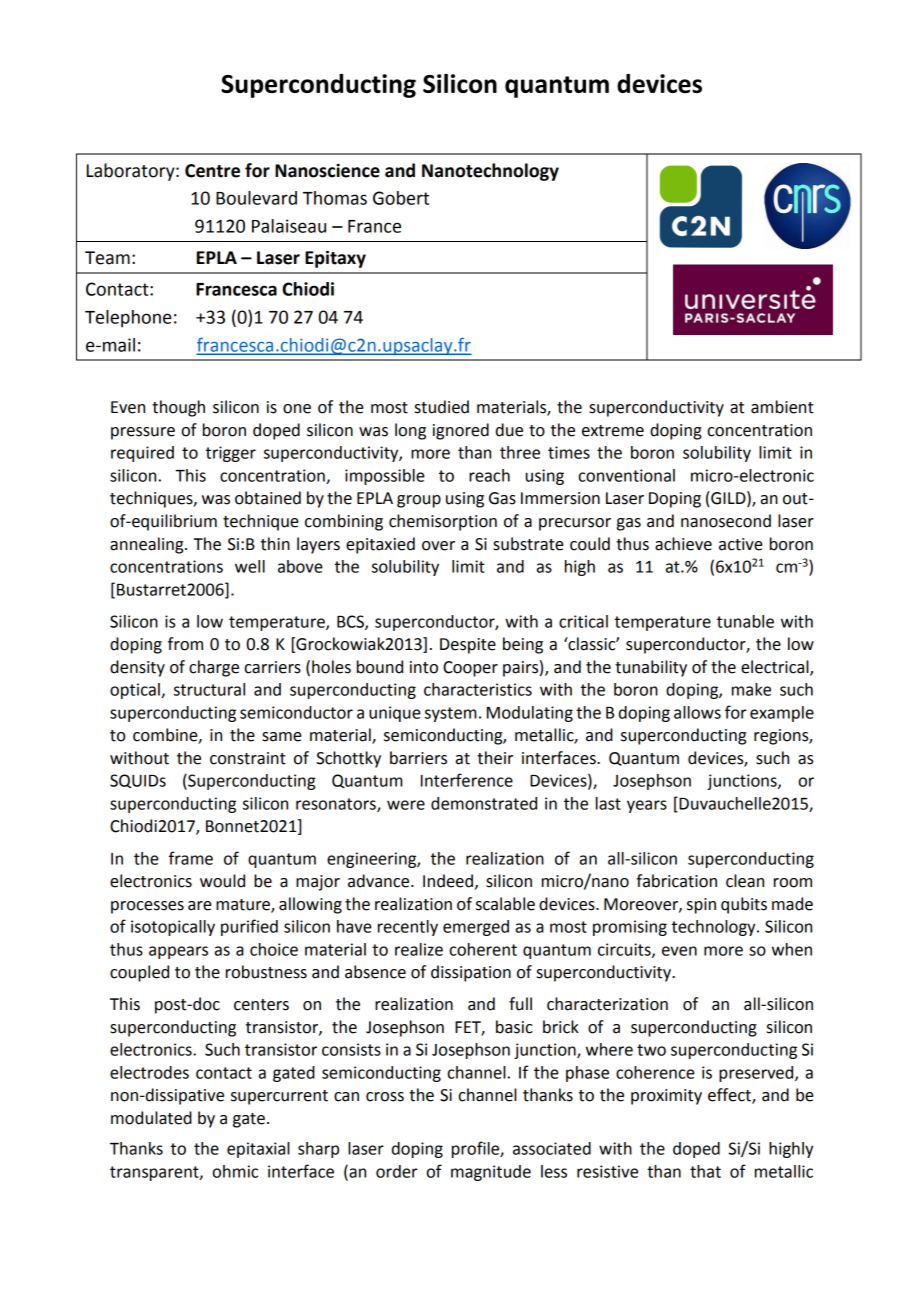 The height and width of the screenshot is (1308, 924). I want to click on Thomas, so click(335, 198).
